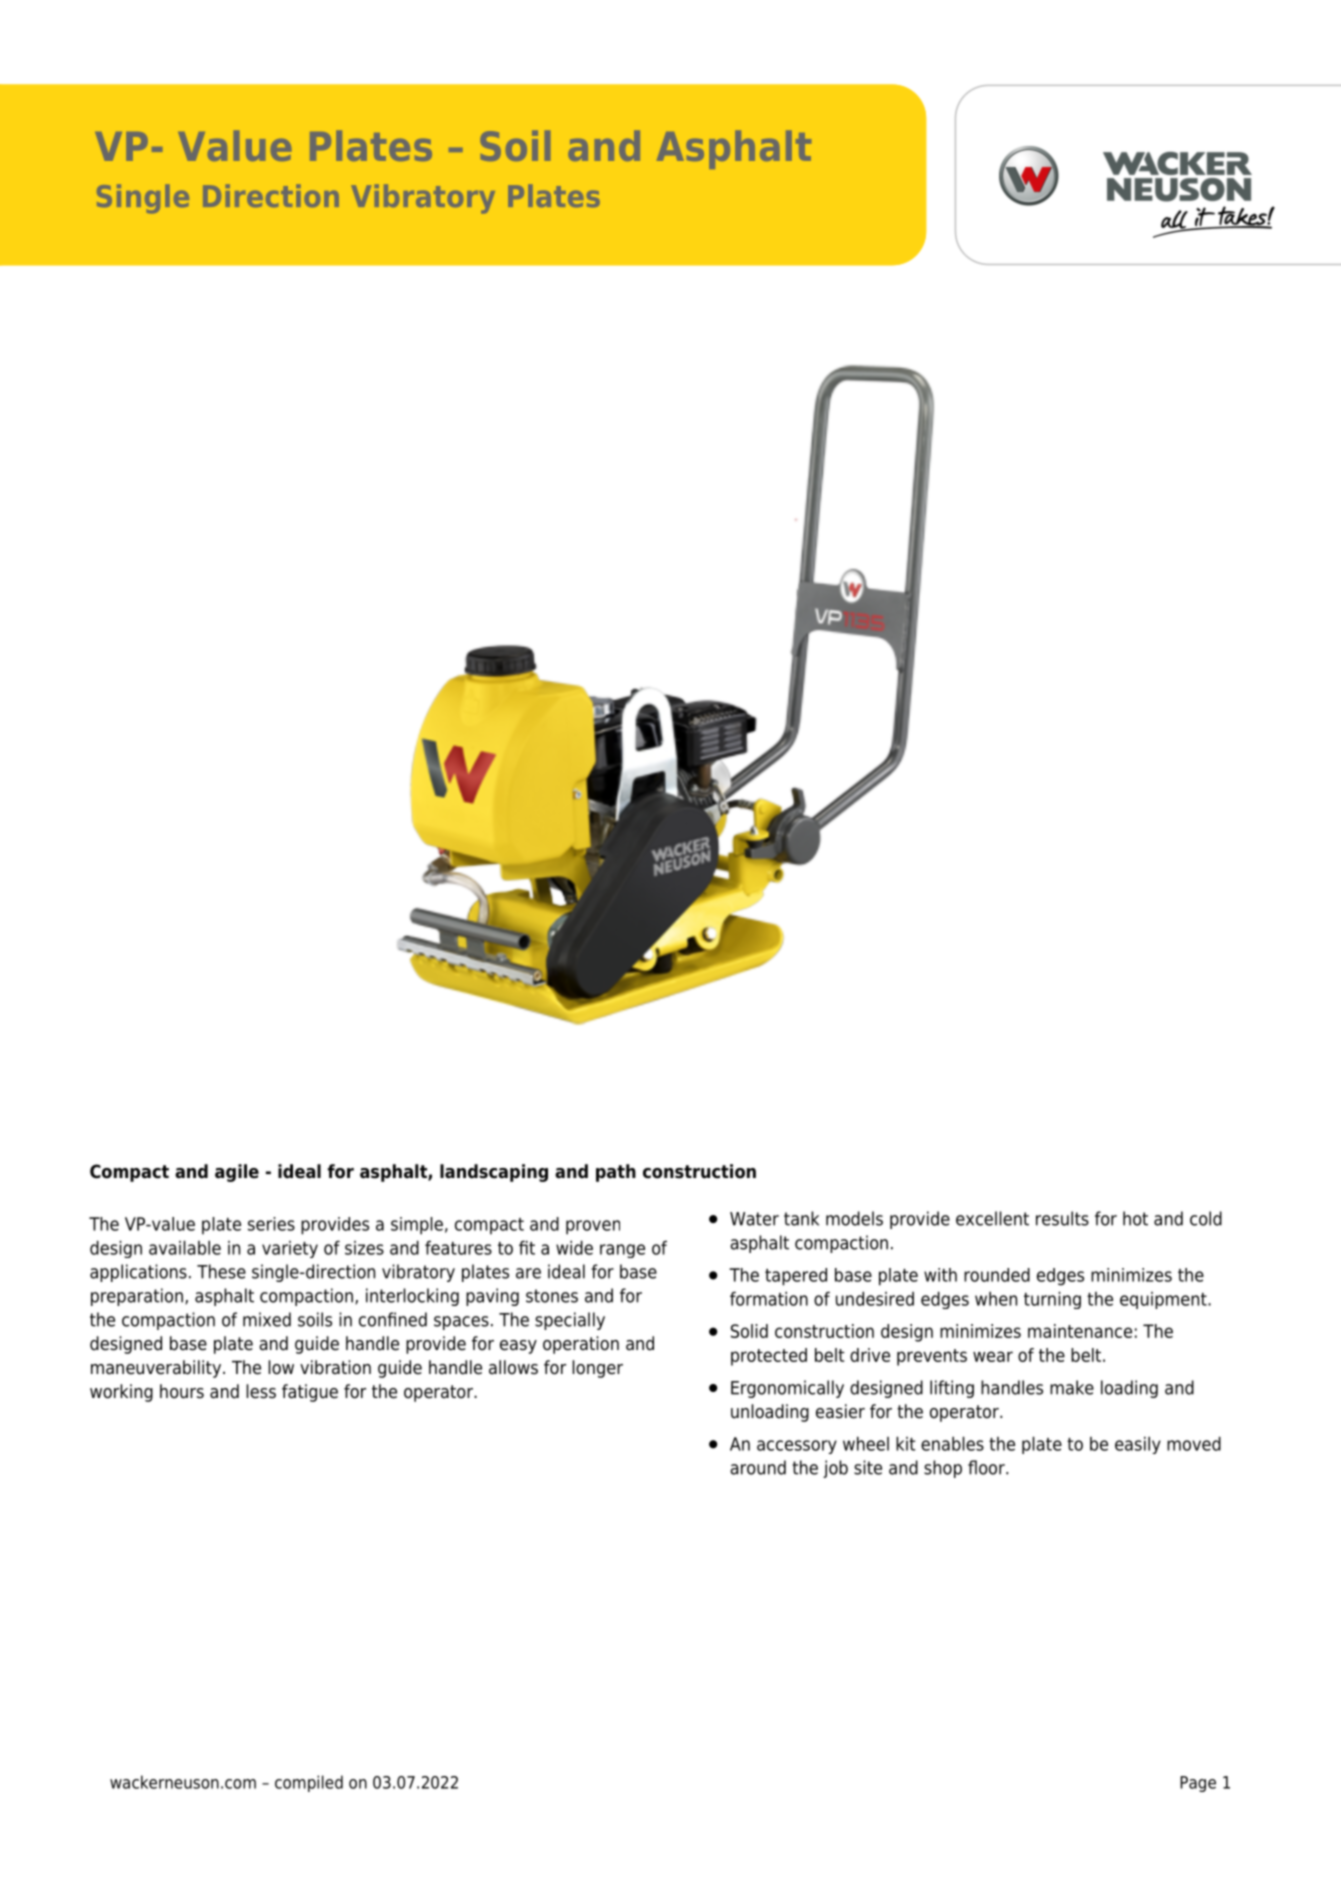 Image resolution: width=1341 pixels, height=1897 pixels. What do you see at coordinates (261, 1391) in the page?
I see `less` at bounding box center [261, 1391].
